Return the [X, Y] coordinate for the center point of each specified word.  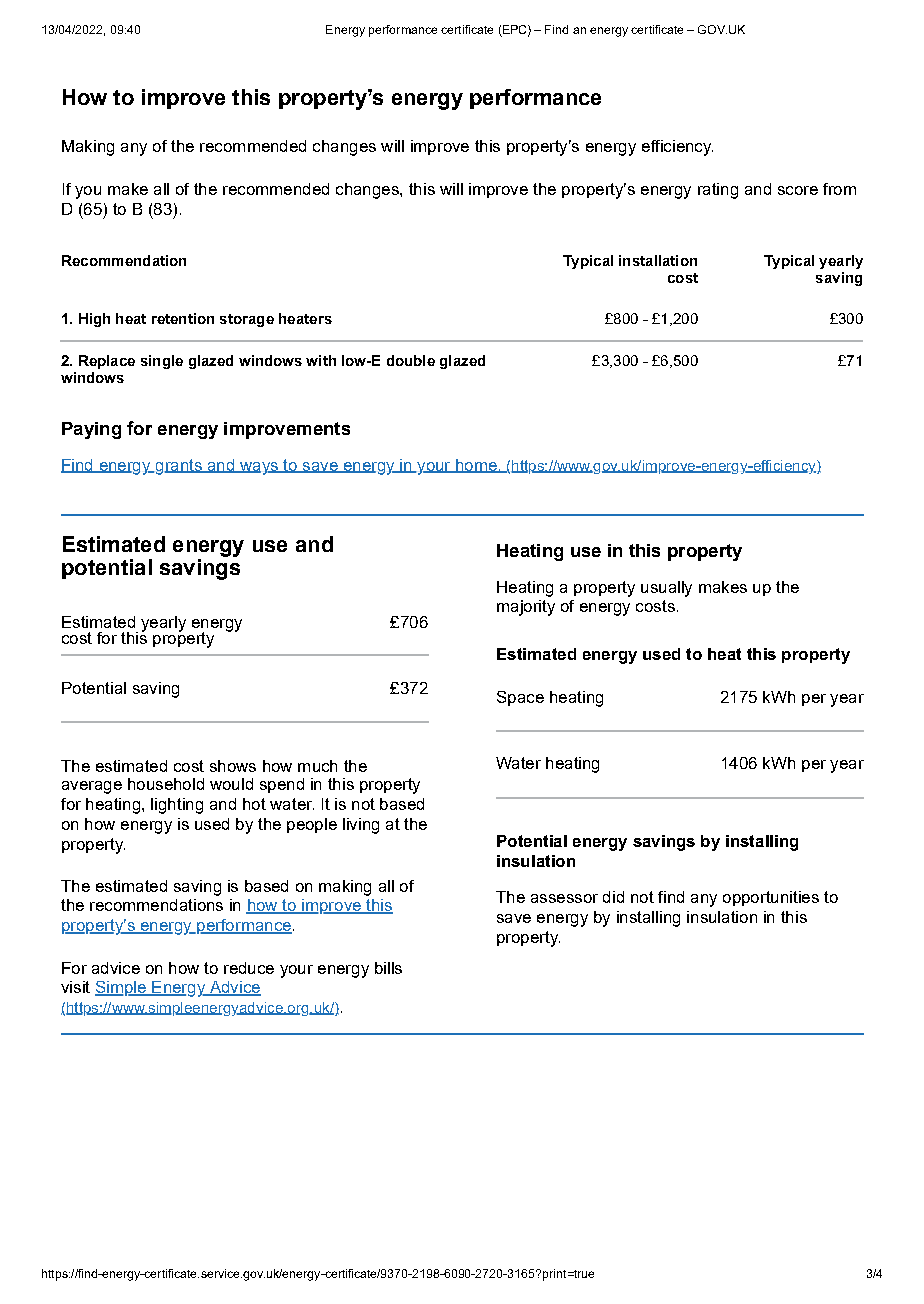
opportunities [771, 898]
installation [658, 260]
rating [718, 191]
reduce [249, 968]
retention [183, 318]
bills [388, 968]
